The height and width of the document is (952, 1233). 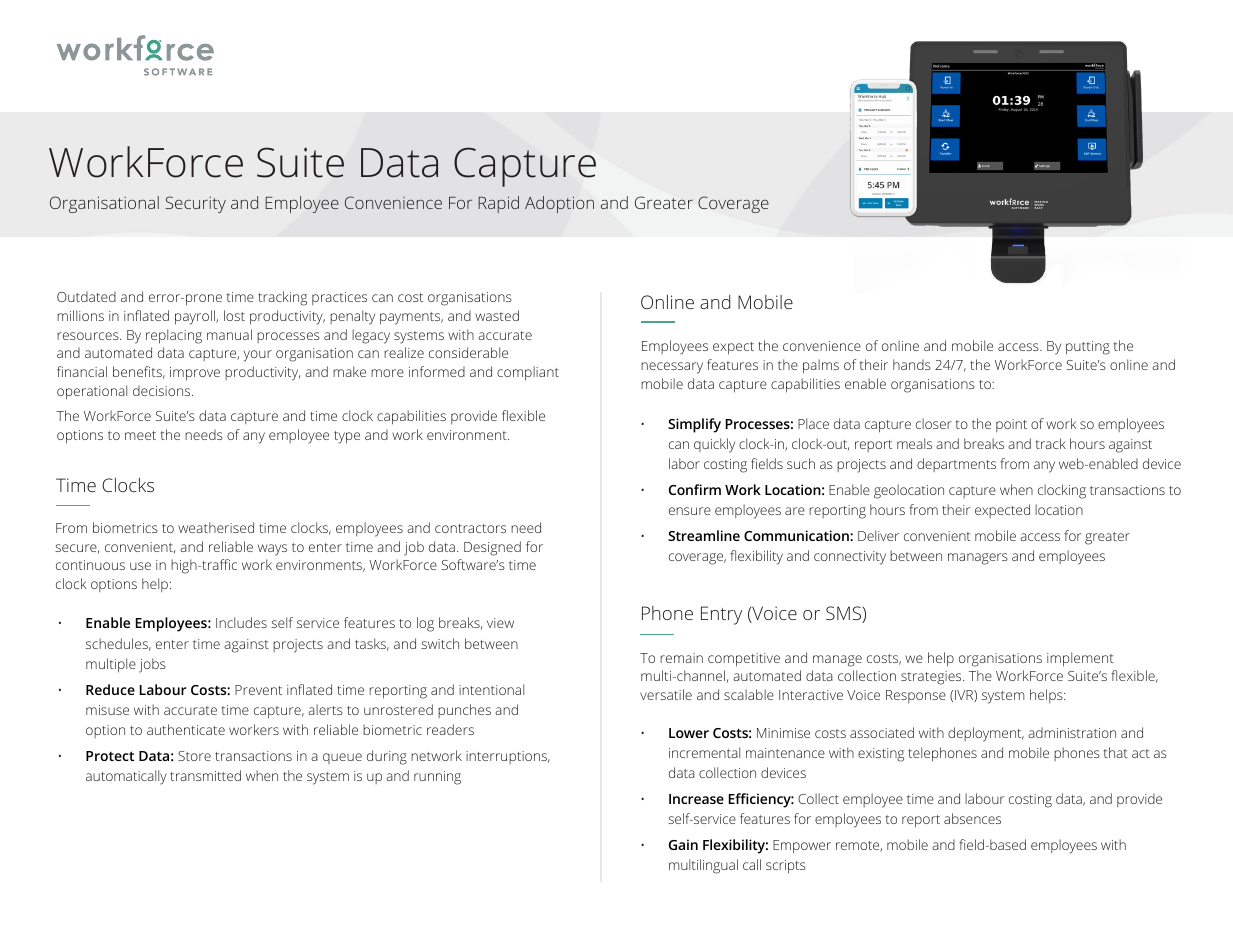 I want to click on implement, so click(x=1080, y=659).
